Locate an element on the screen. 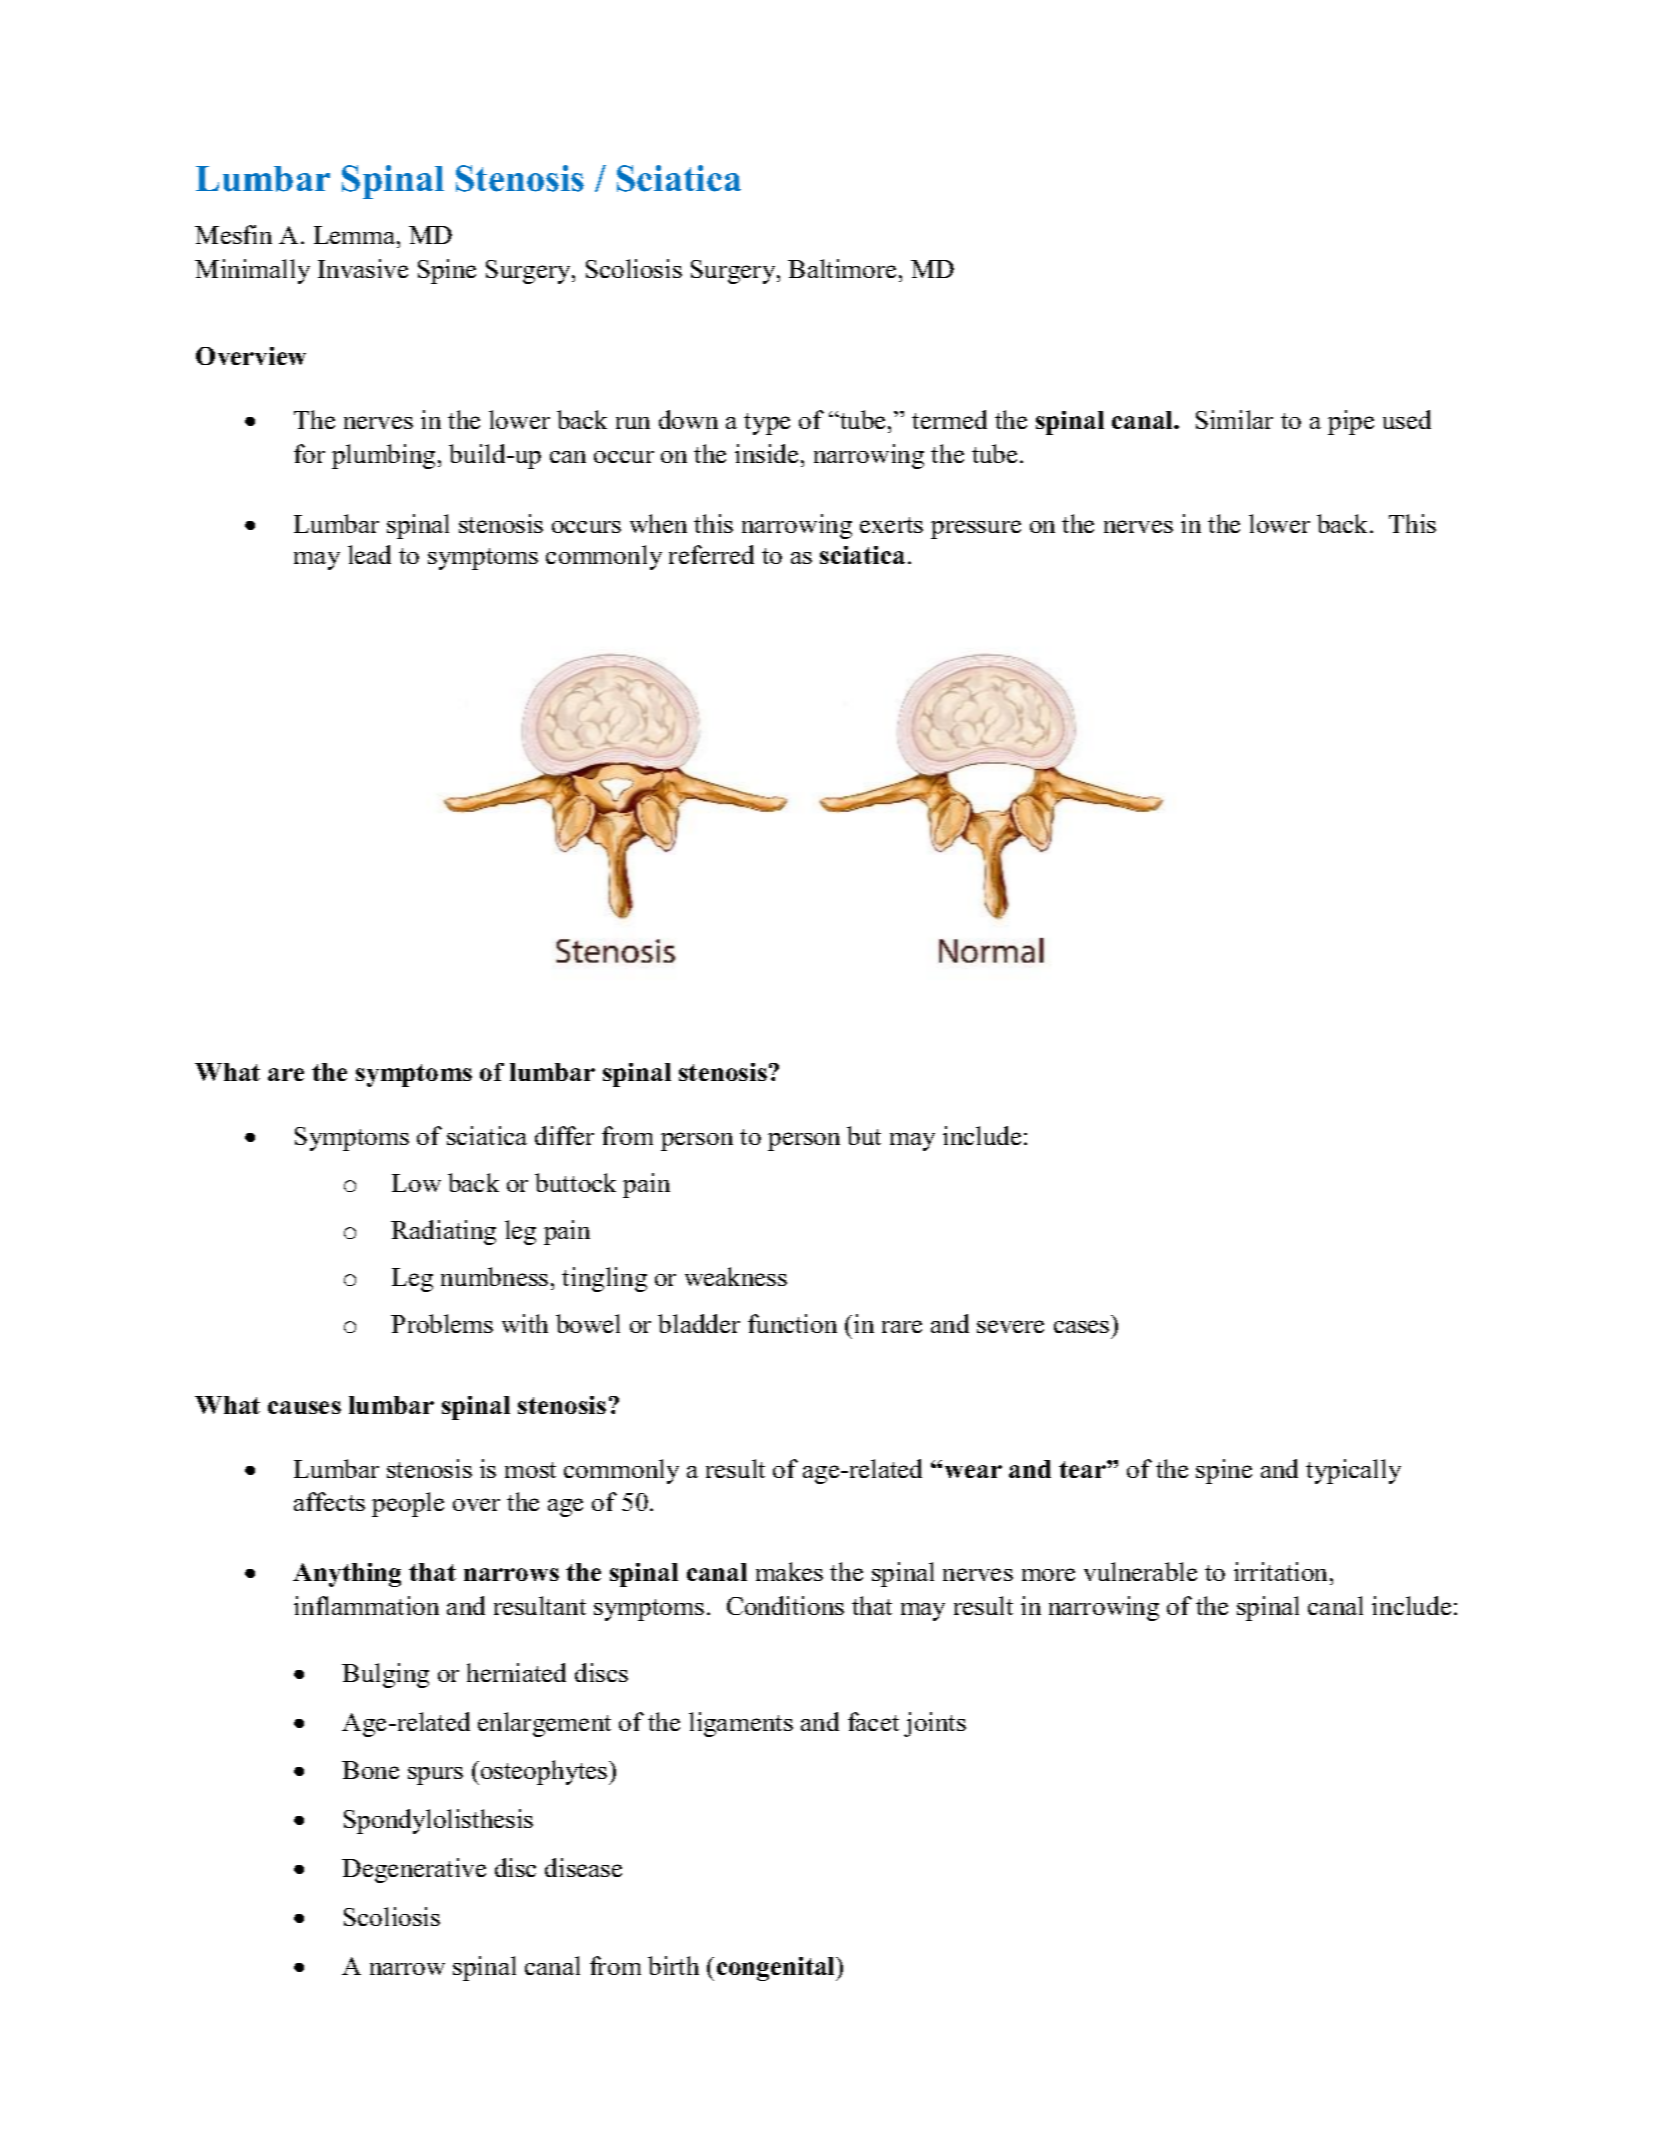 Image resolution: width=1665 pixels, height=2154 pixels. type is located at coordinates (767, 424).
